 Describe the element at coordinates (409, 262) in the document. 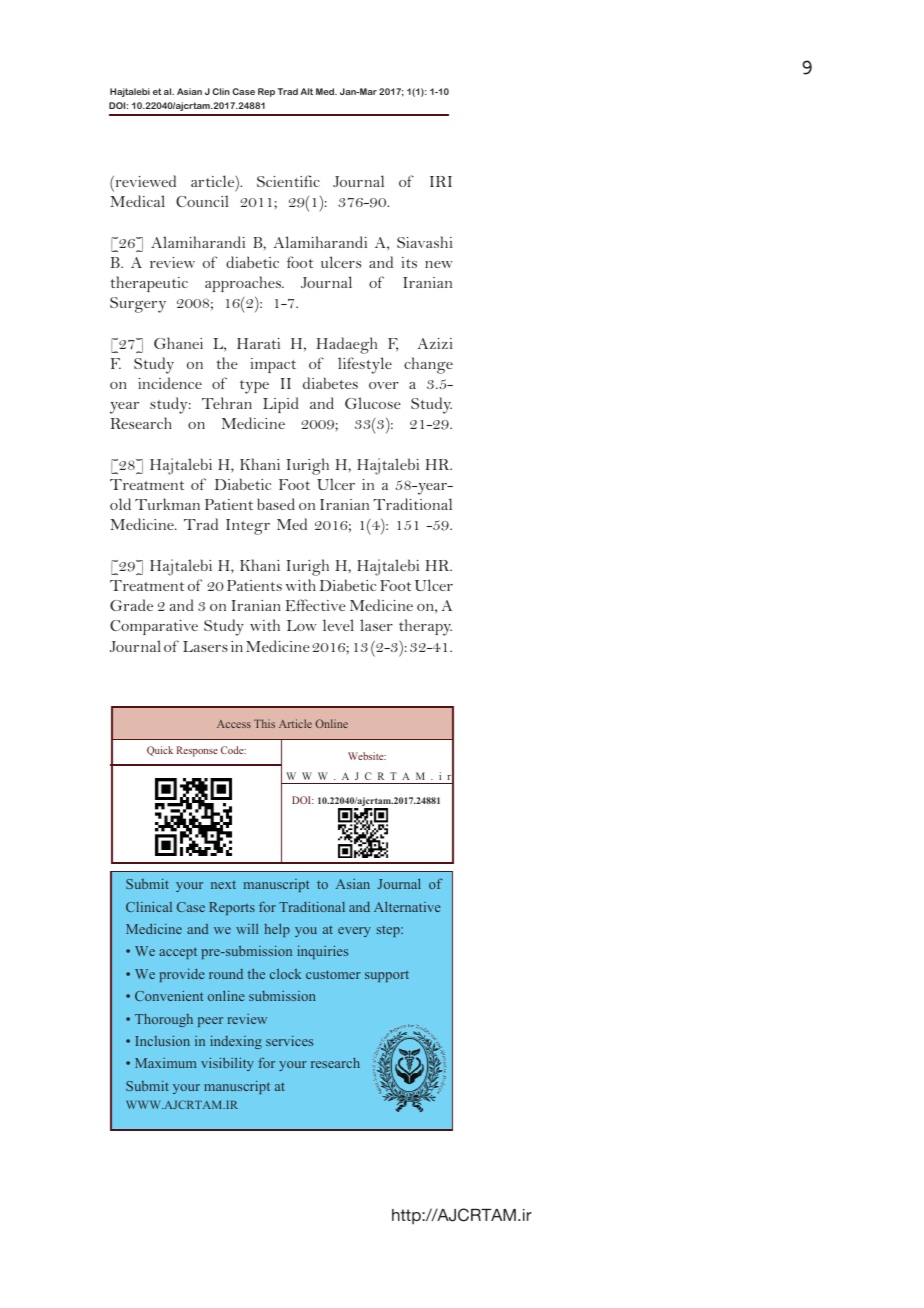

I see `its` at that location.
